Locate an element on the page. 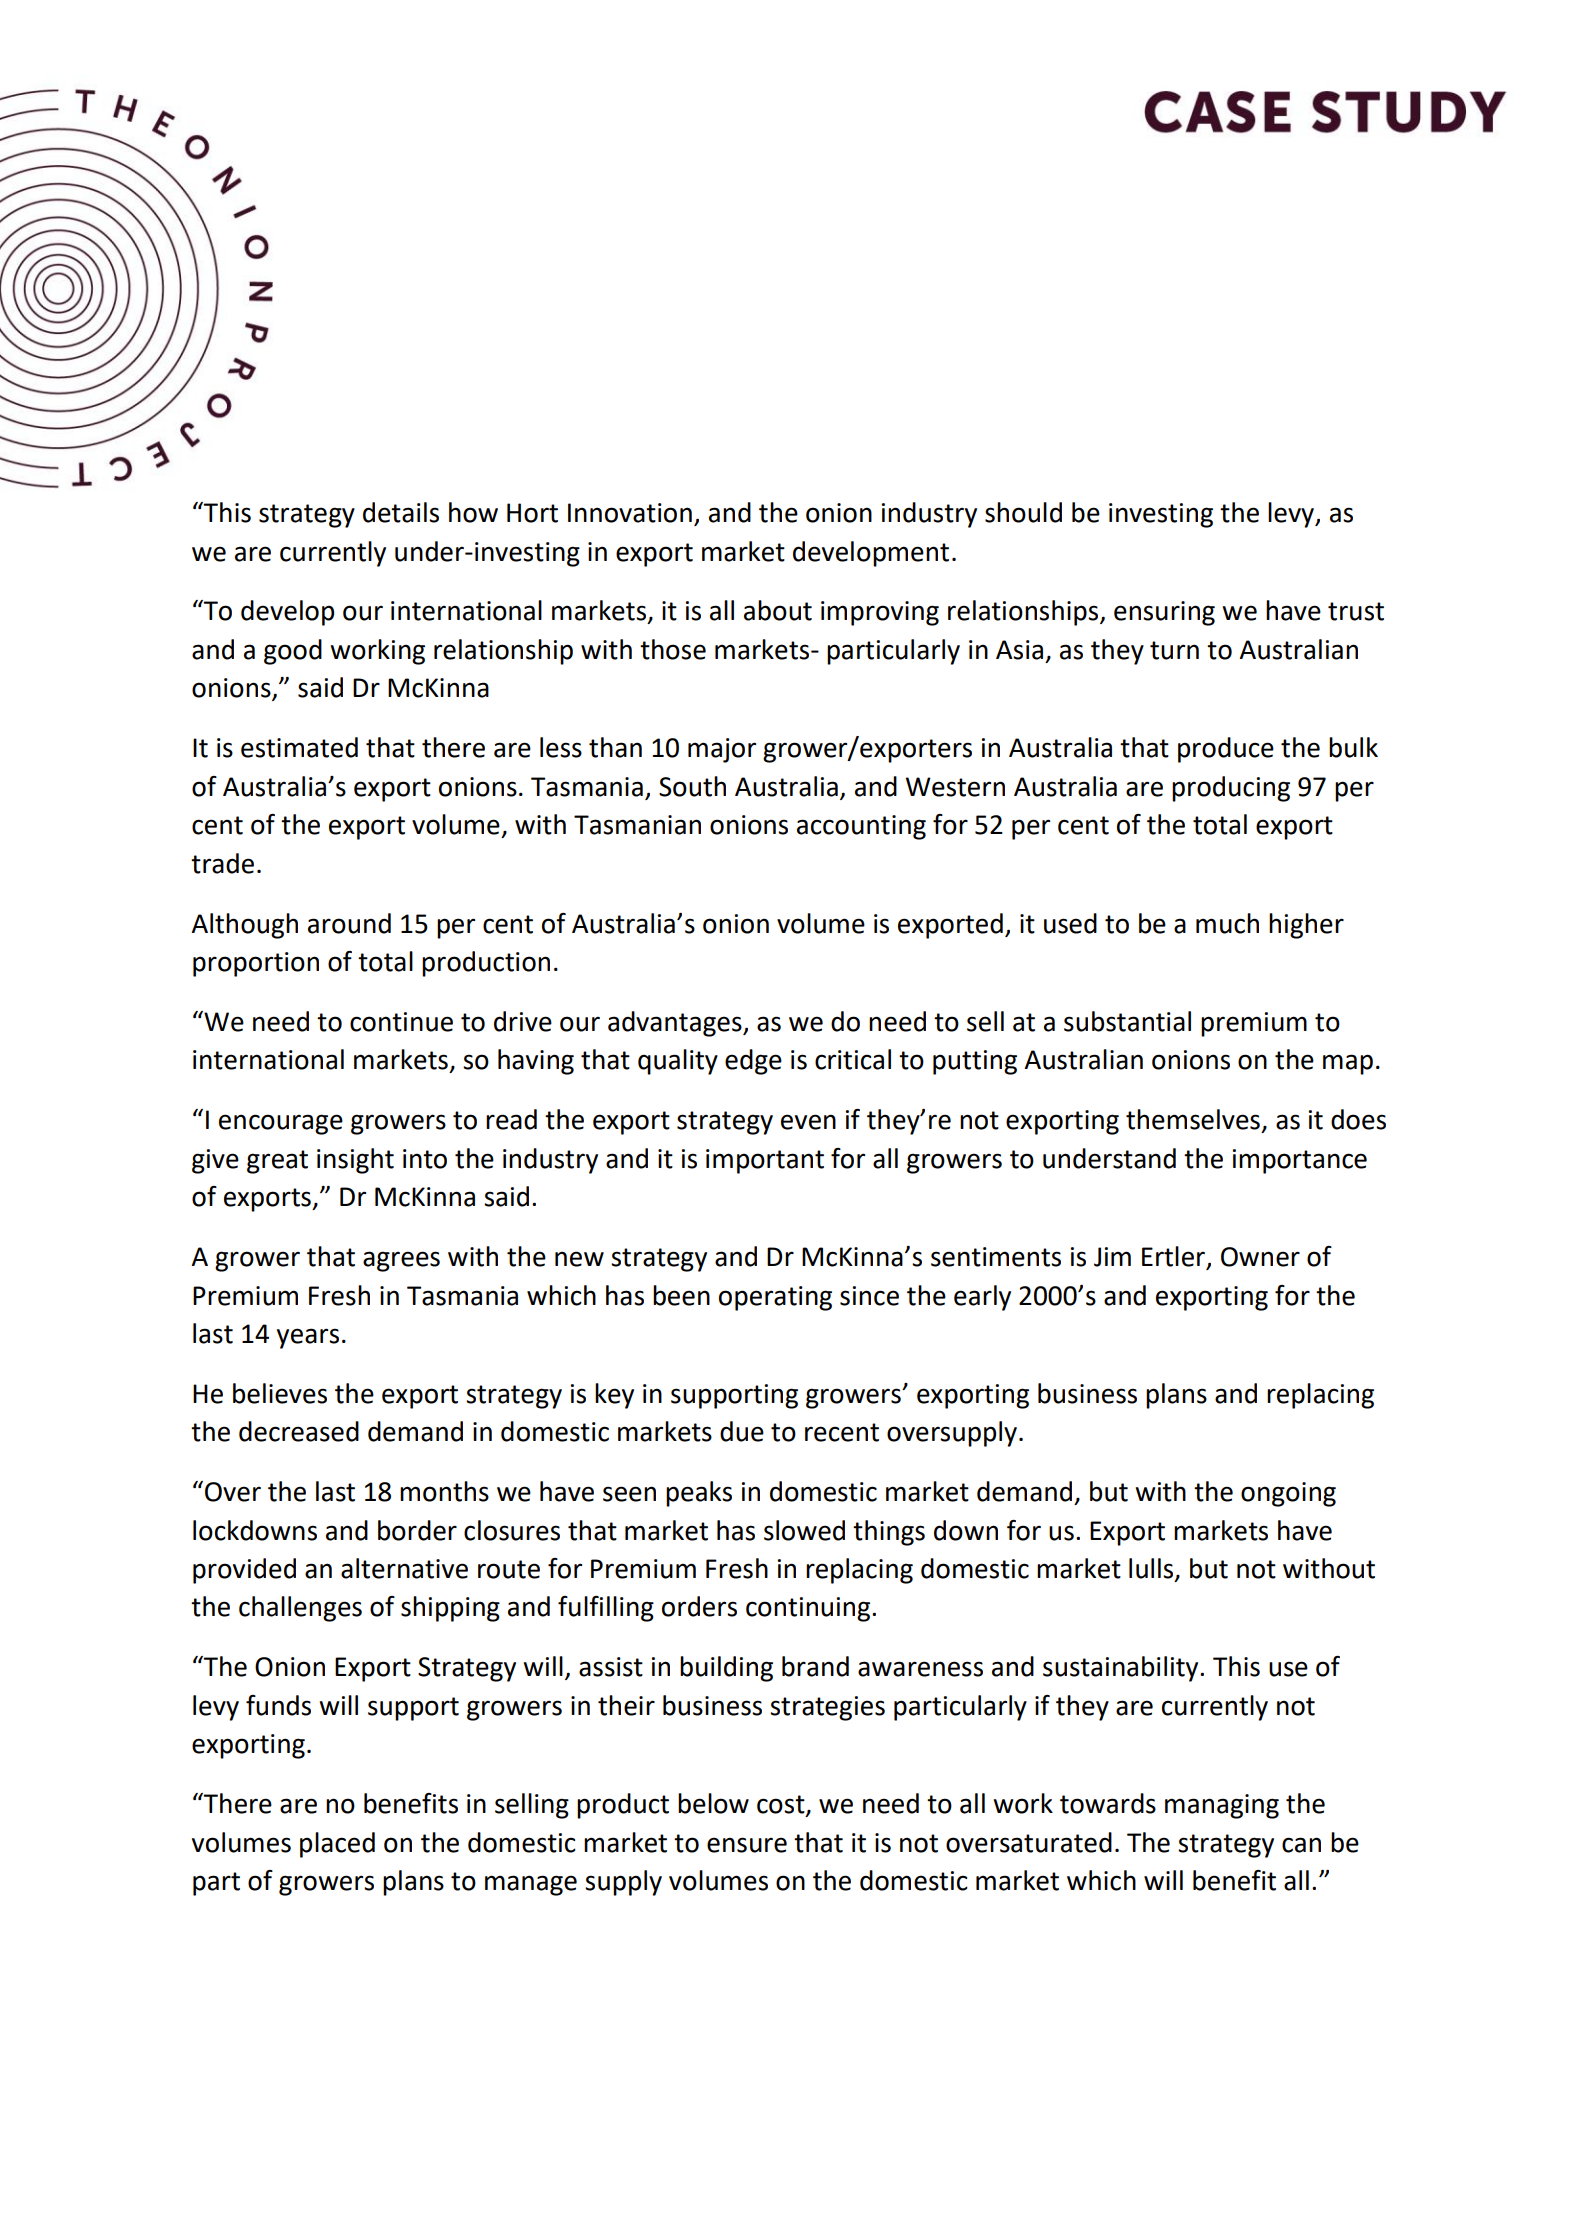 Image resolution: width=1583 pixels, height=2238 pixels. ensuring is located at coordinates (1164, 613).
